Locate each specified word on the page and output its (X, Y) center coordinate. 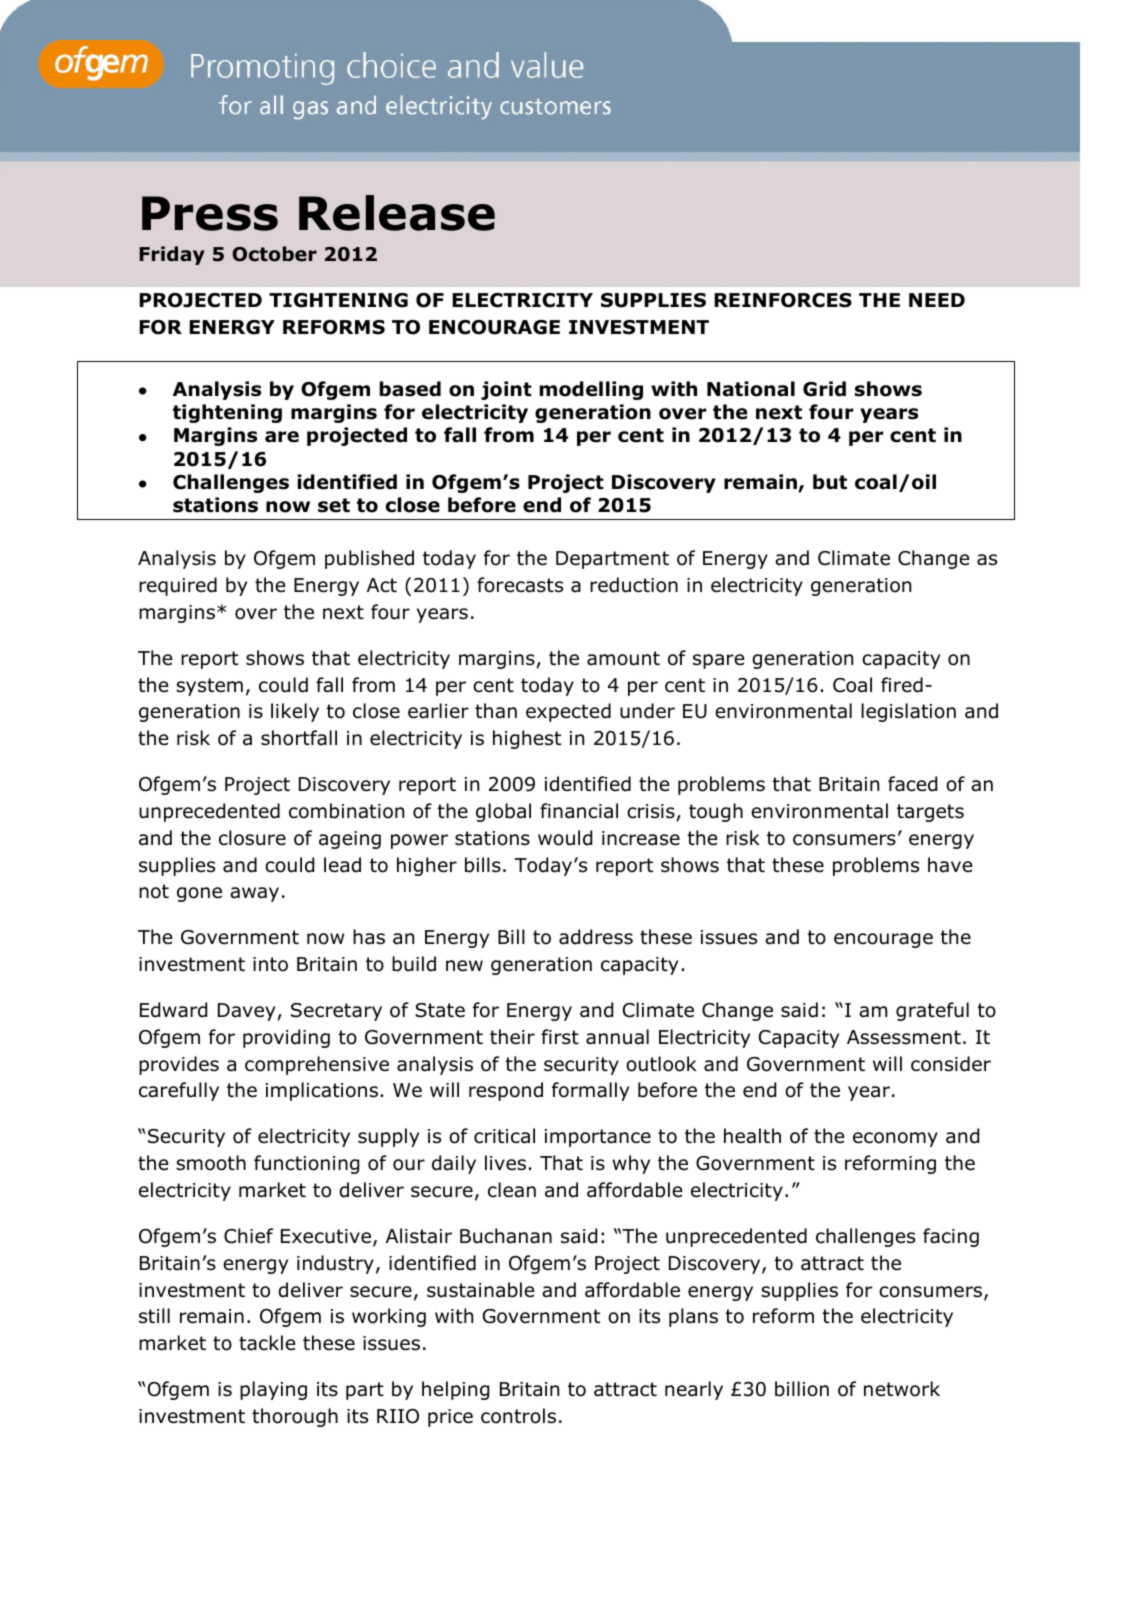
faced (912, 784)
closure (252, 838)
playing (273, 1390)
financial (579, 811)
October (274, 254)
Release (397, 213)
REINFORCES (783, 300)
